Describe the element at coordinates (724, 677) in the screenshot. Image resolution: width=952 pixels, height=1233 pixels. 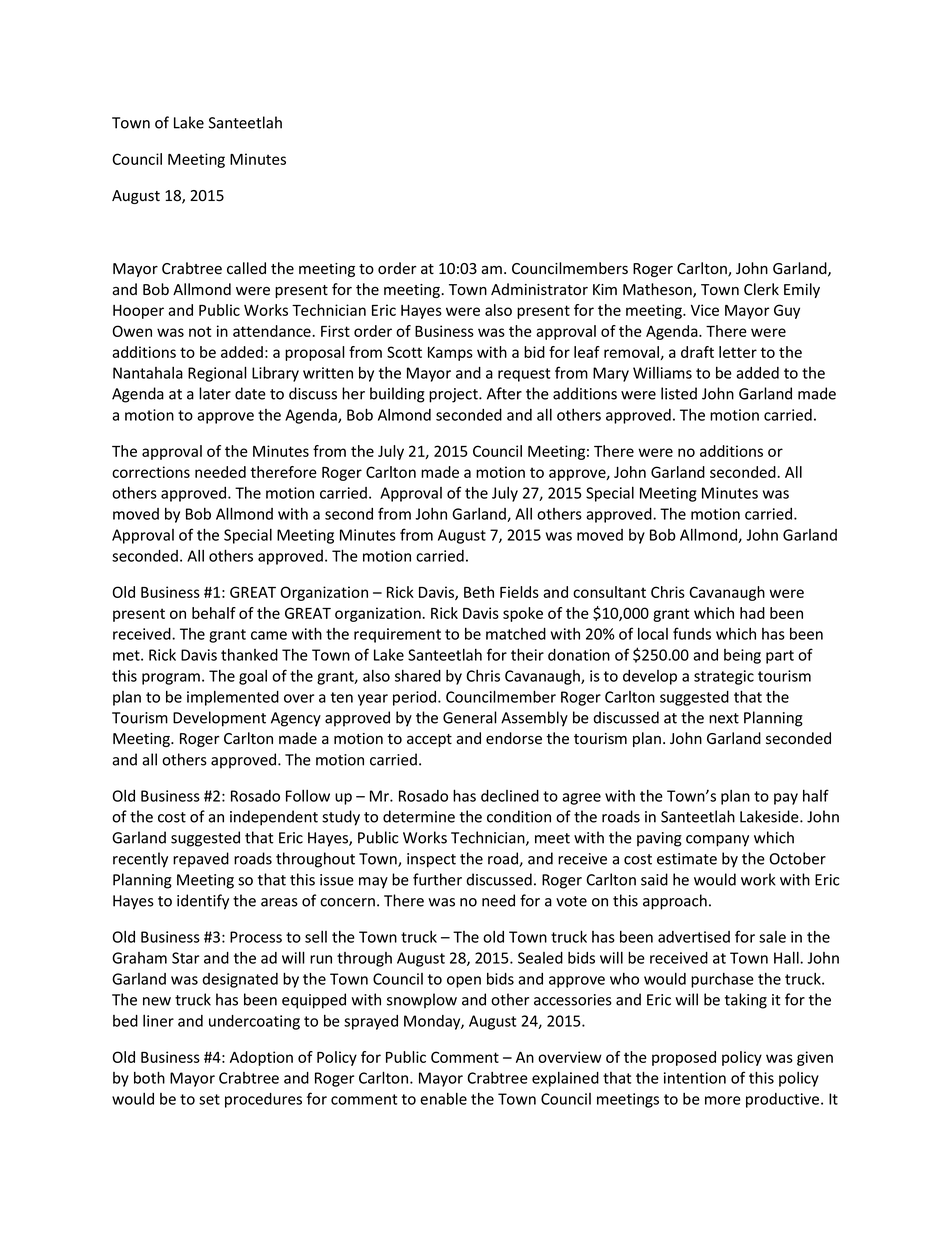
I see `strategic` at that location.
